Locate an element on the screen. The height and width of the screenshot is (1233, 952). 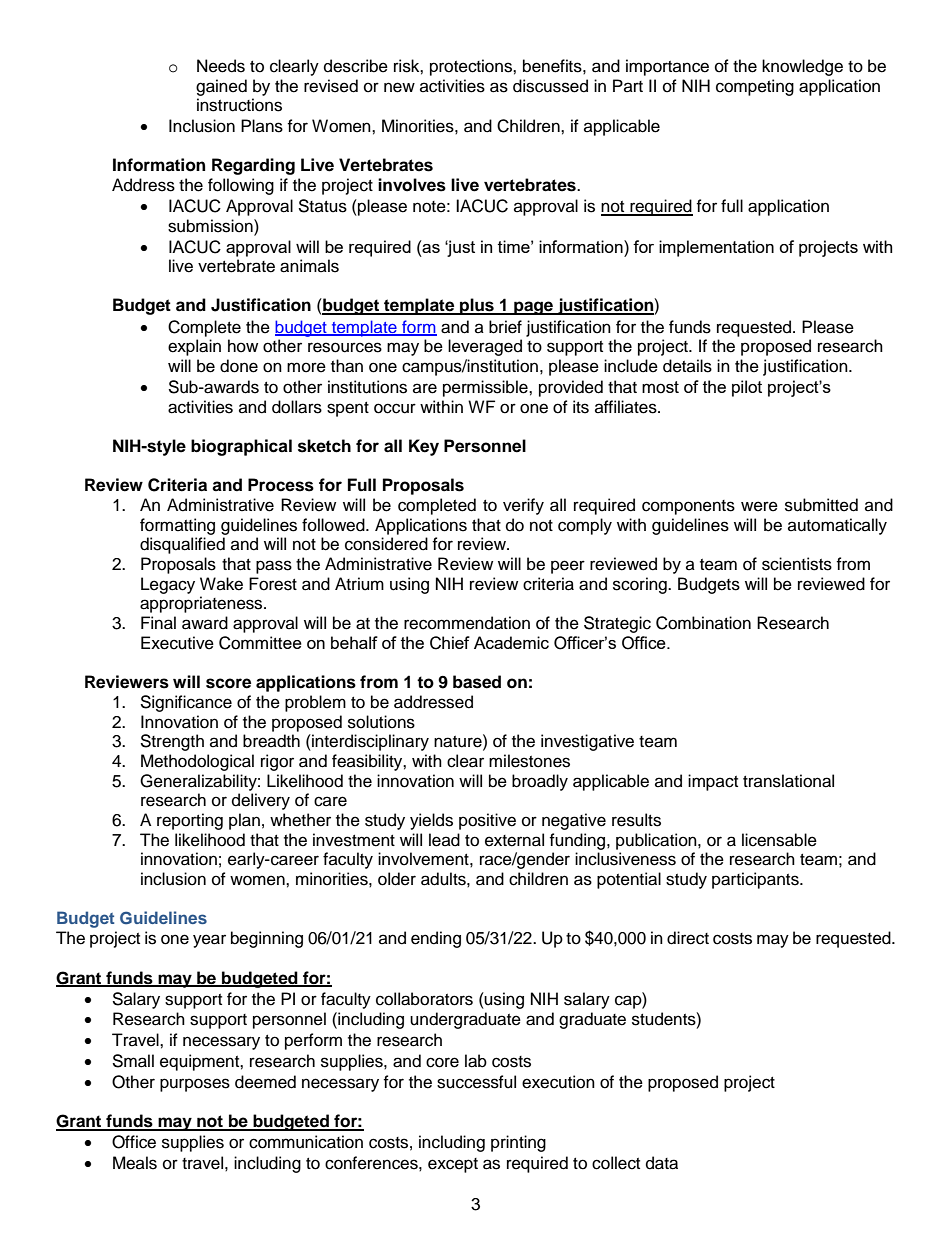
Methodological is located at coordinates (197, 762).
